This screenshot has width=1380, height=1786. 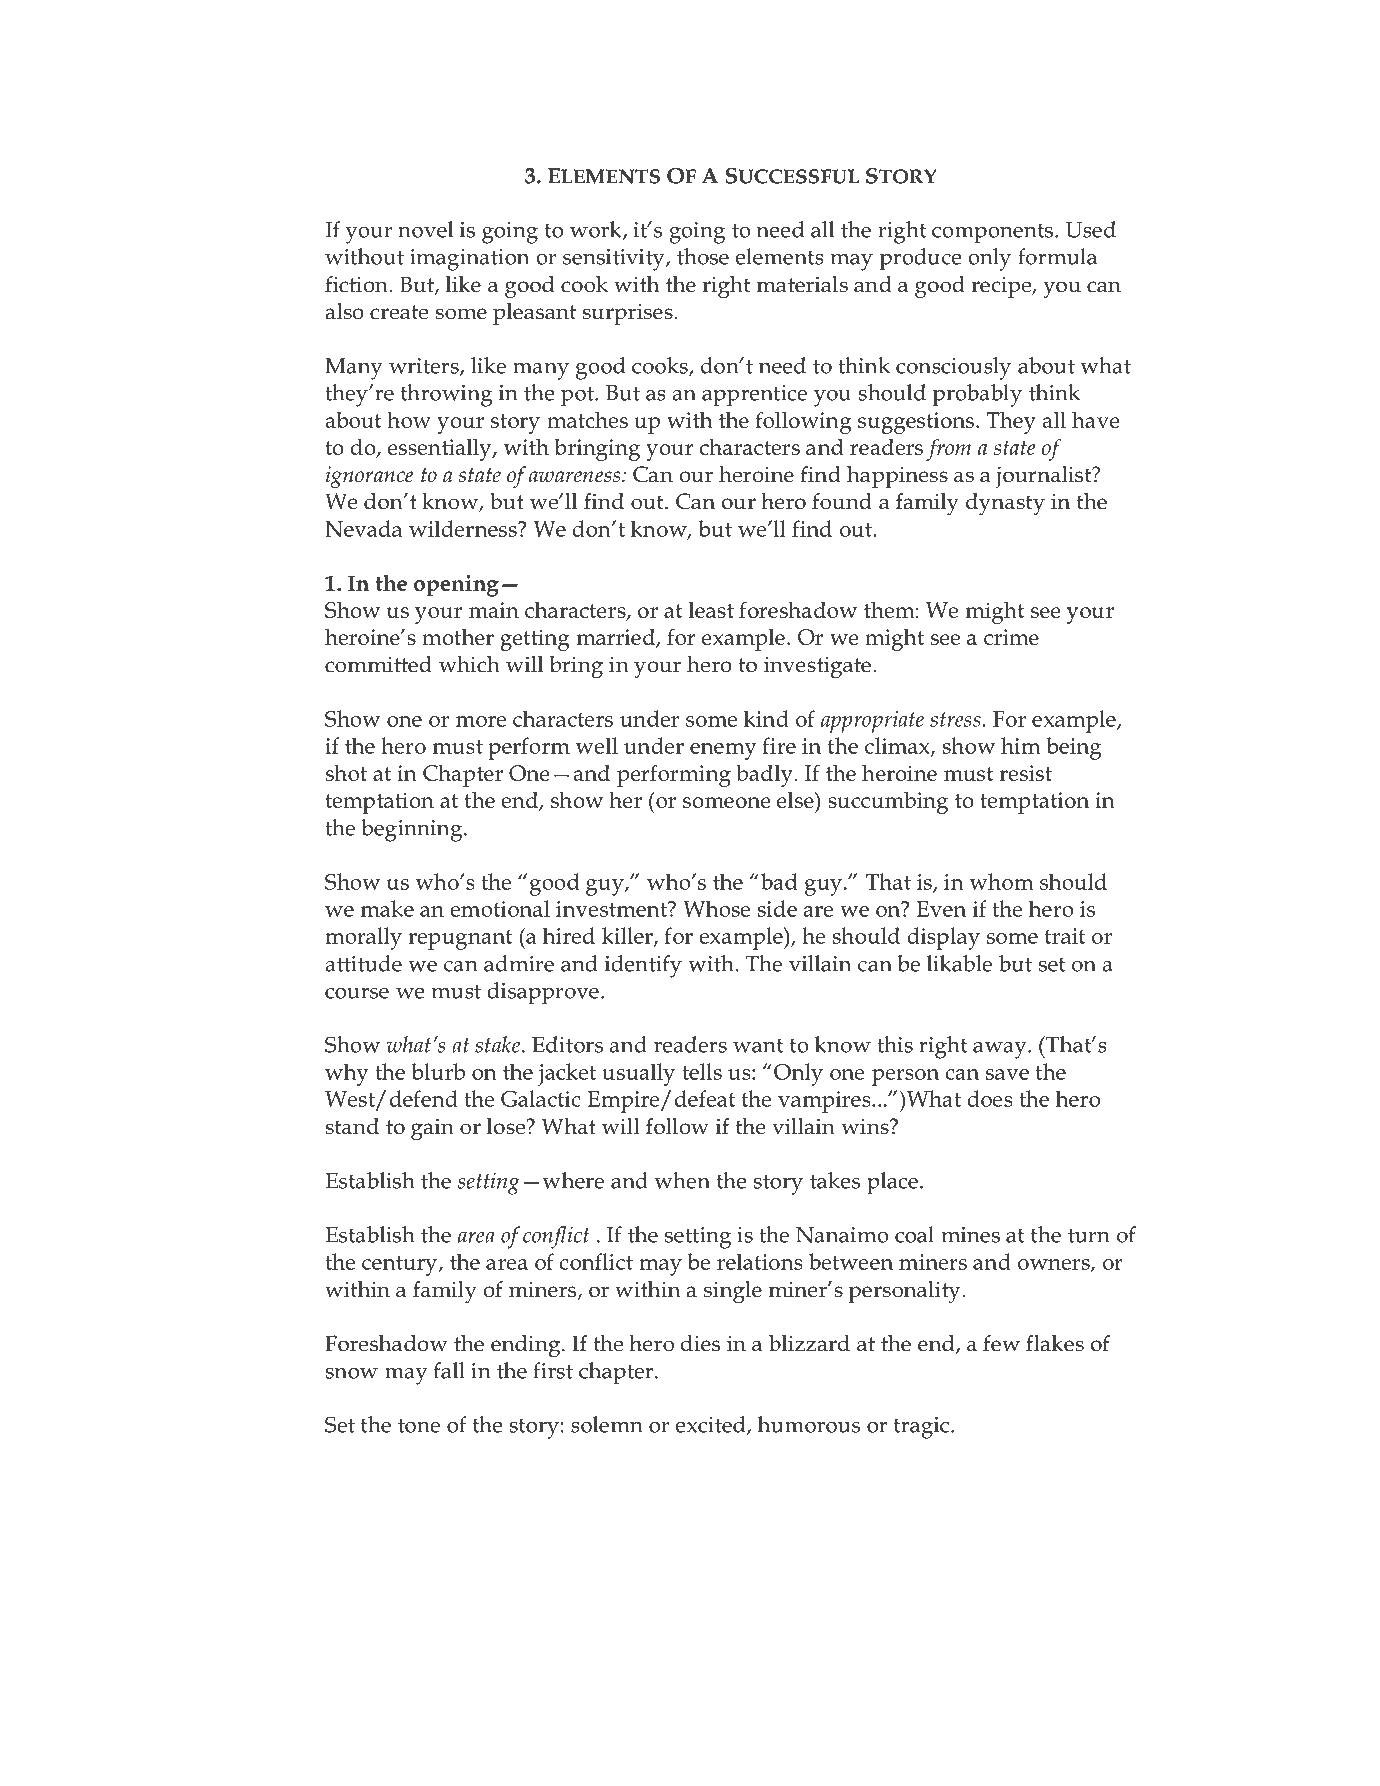 I want to click on beginning, so click(x=413, y=830).
